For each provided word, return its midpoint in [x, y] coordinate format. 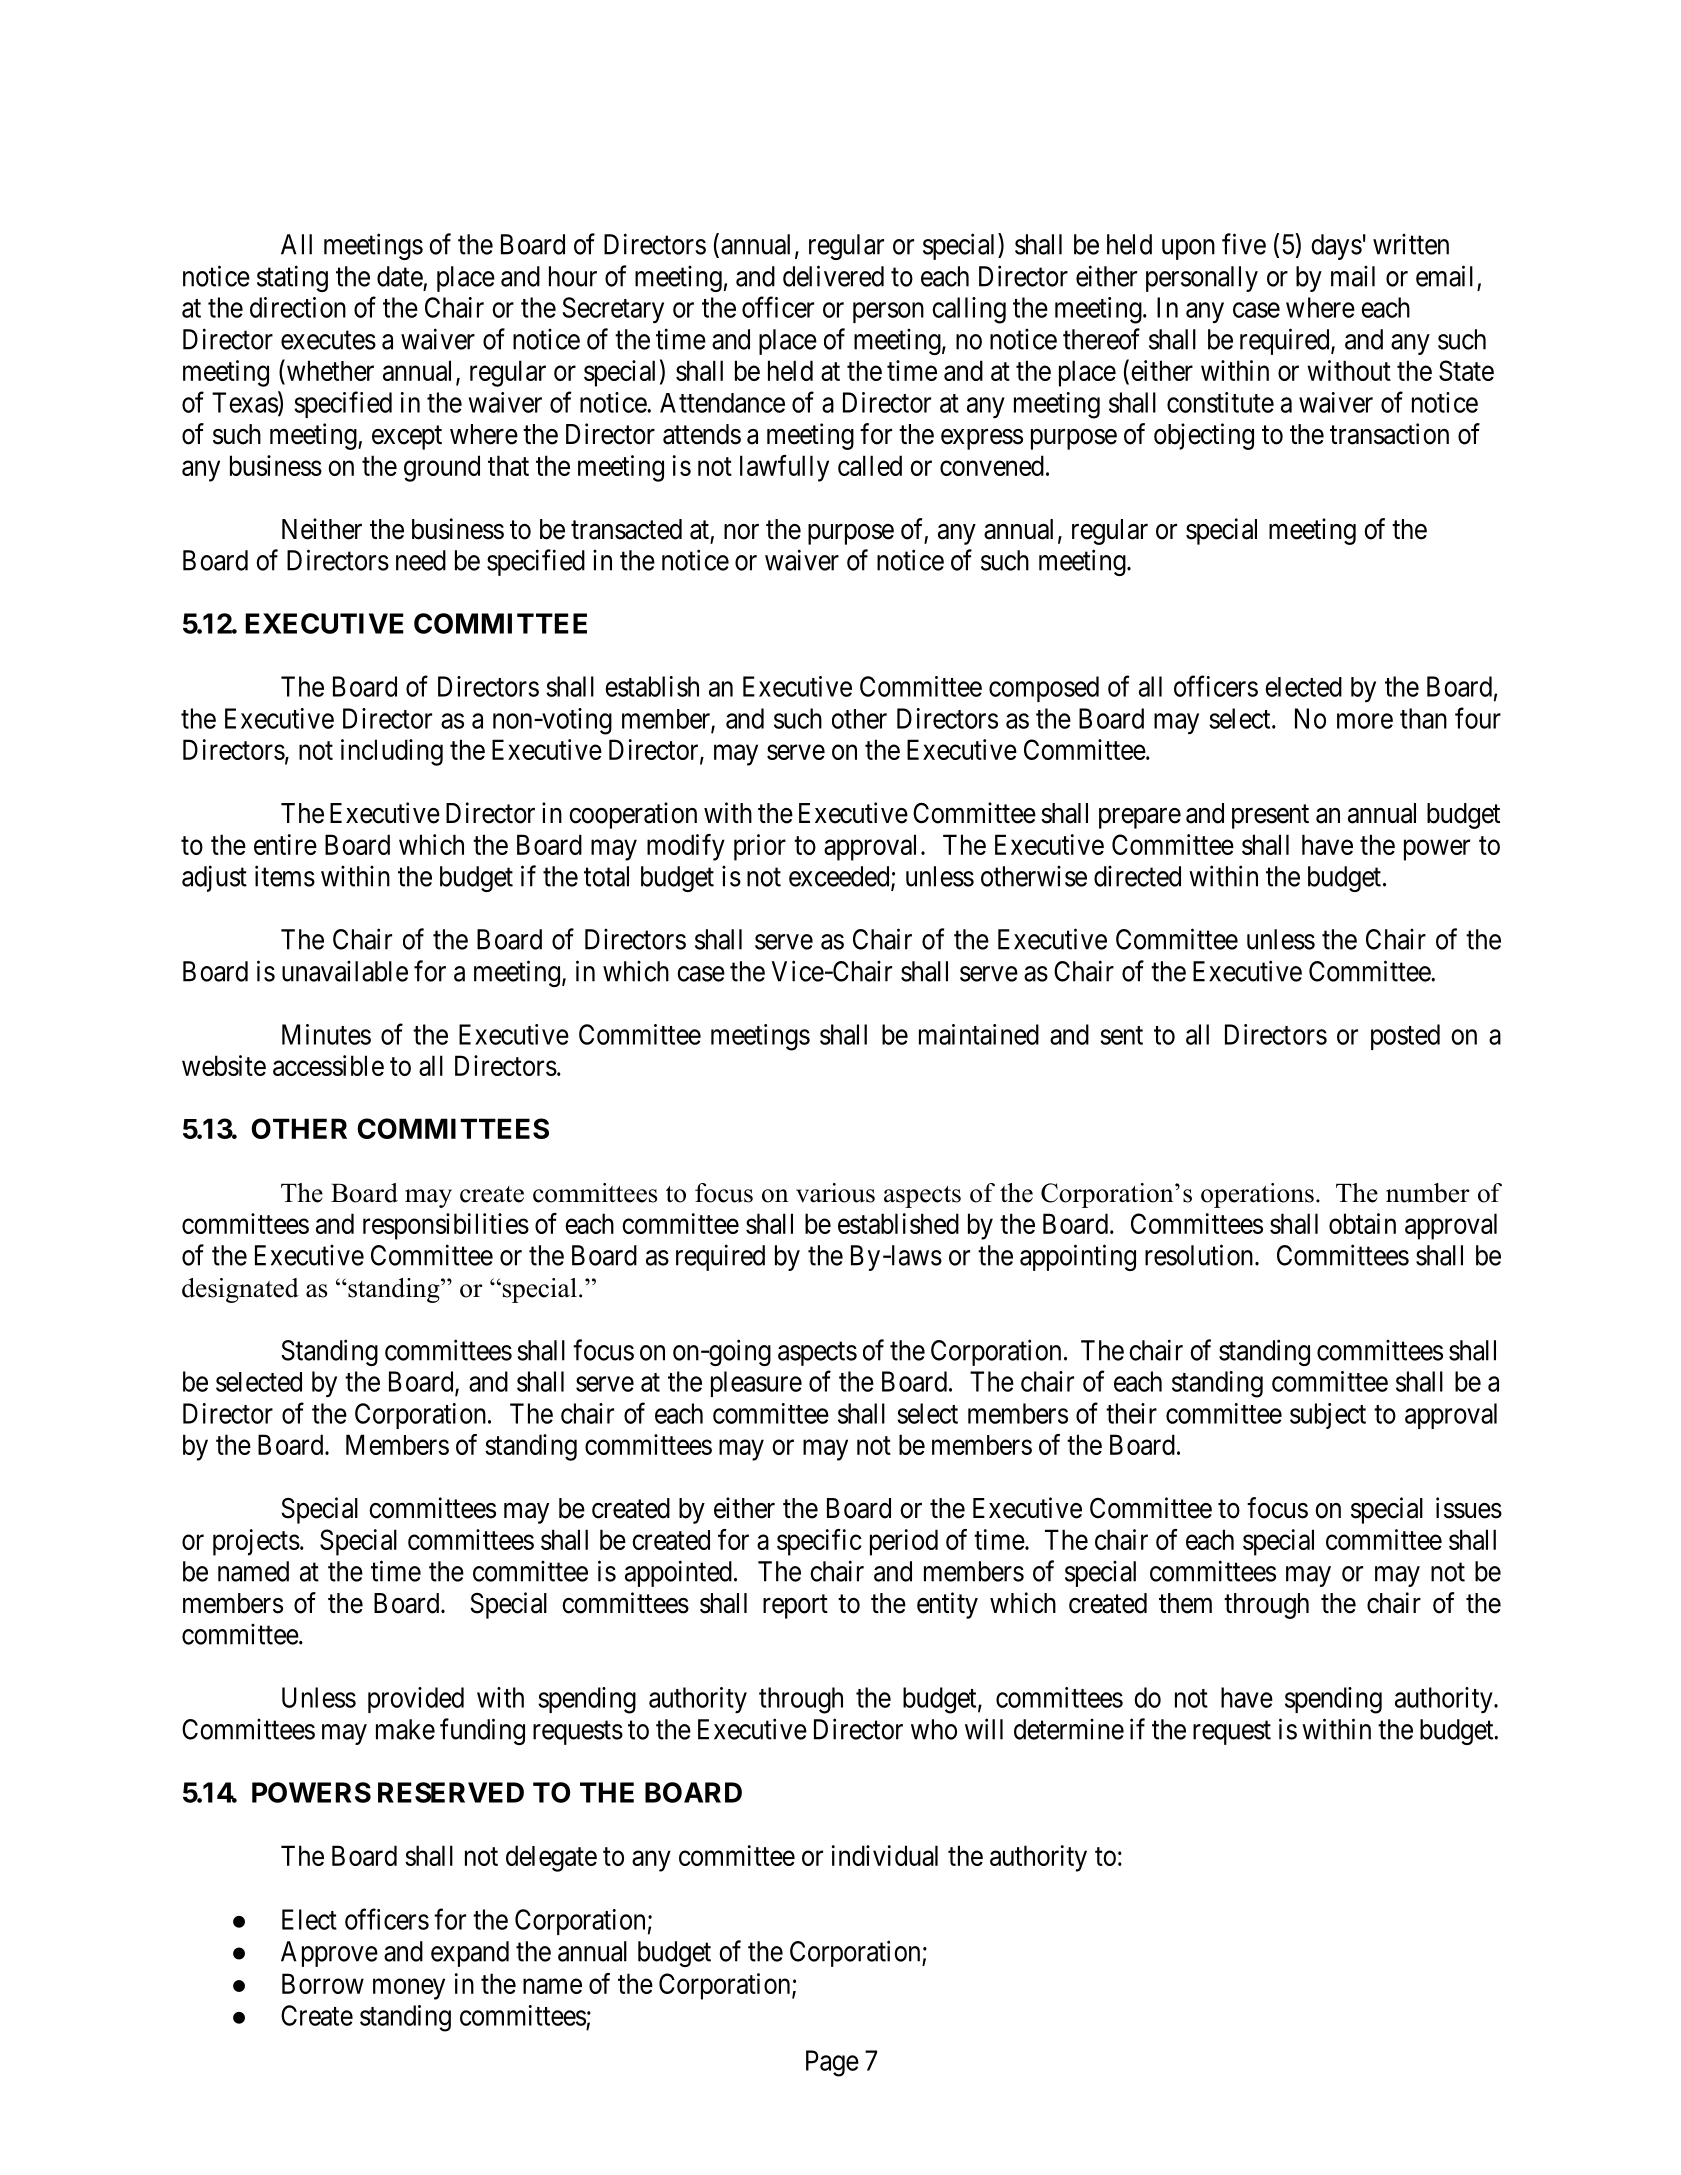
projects [256, 1542]
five [1244, 244]
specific [819, 1542]
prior [760, 847]
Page [832, 2063]
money [409, 1989]
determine [1069, 1729]
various [835, 1193]
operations [1257, 1195]
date [400, 276]
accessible [328, 1065]
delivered [833, 276]
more [1365, 721]
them [1185, 1603]
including [392, 752]
